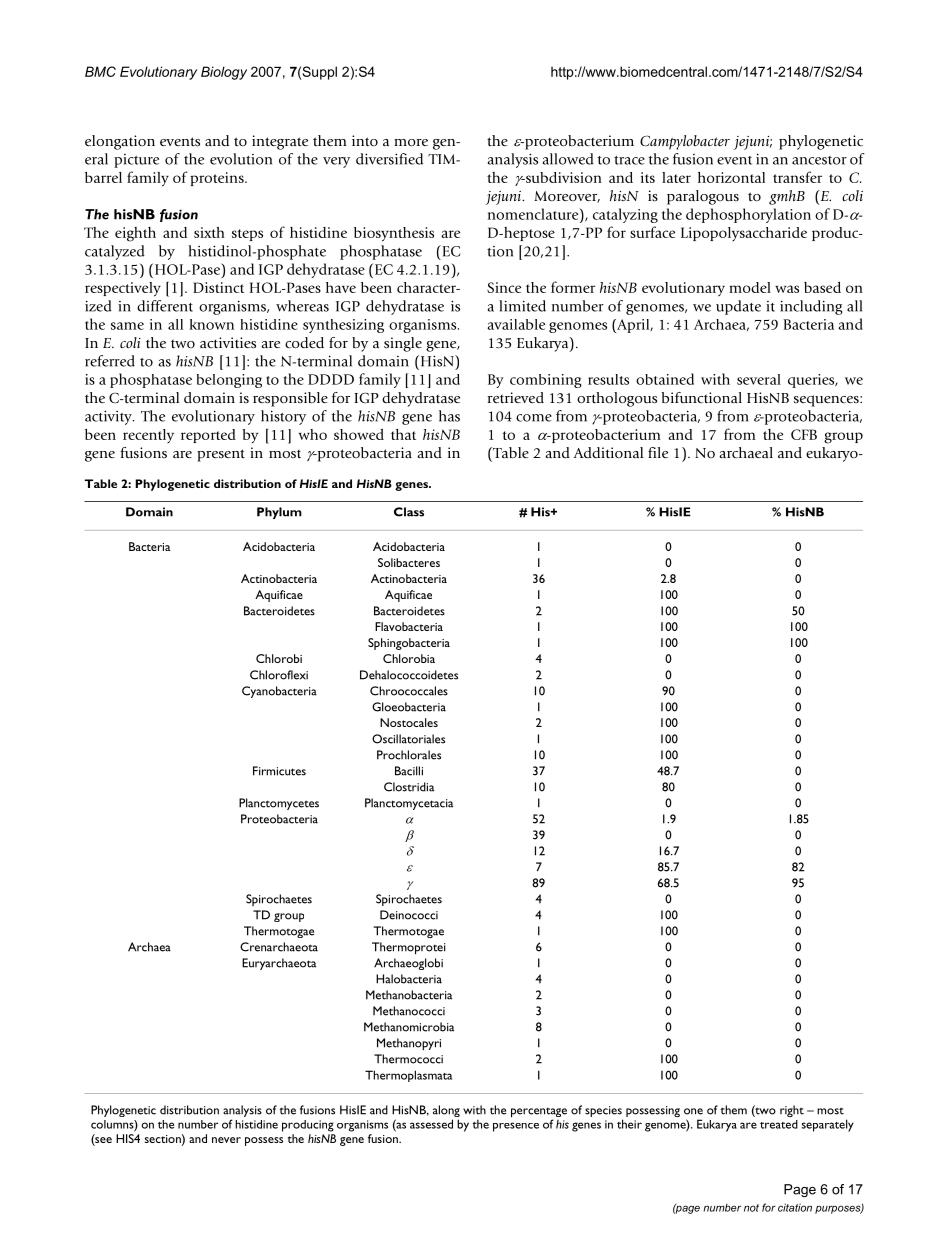 This screenshot has width=952, height=1237. What do you see at coordinates (279, 513) in the screenshot?
I see `Phylum` at bounding box center [279, 513].
